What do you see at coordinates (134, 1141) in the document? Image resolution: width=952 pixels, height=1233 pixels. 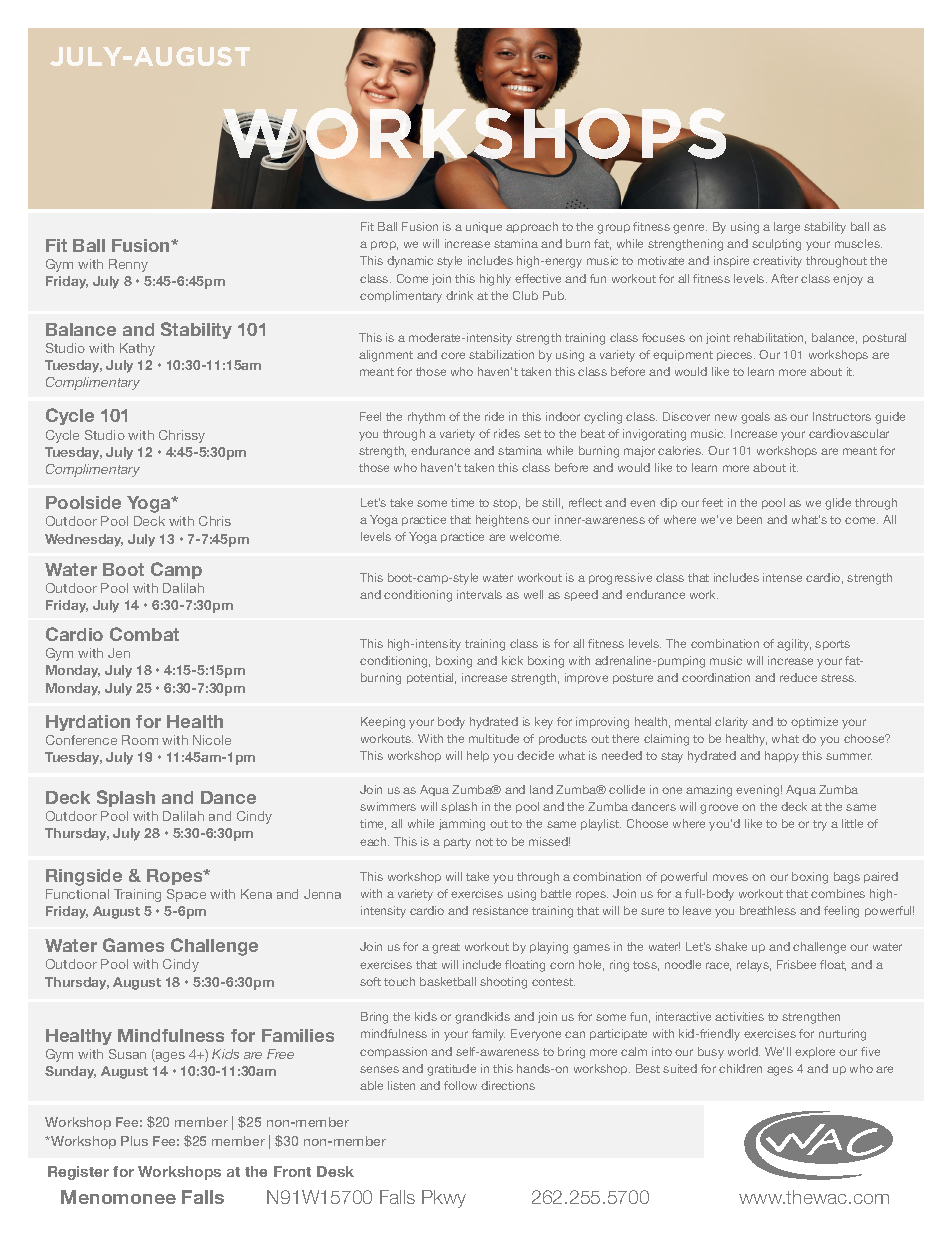 I see `Plus` at bounding box center [134, 1141].
